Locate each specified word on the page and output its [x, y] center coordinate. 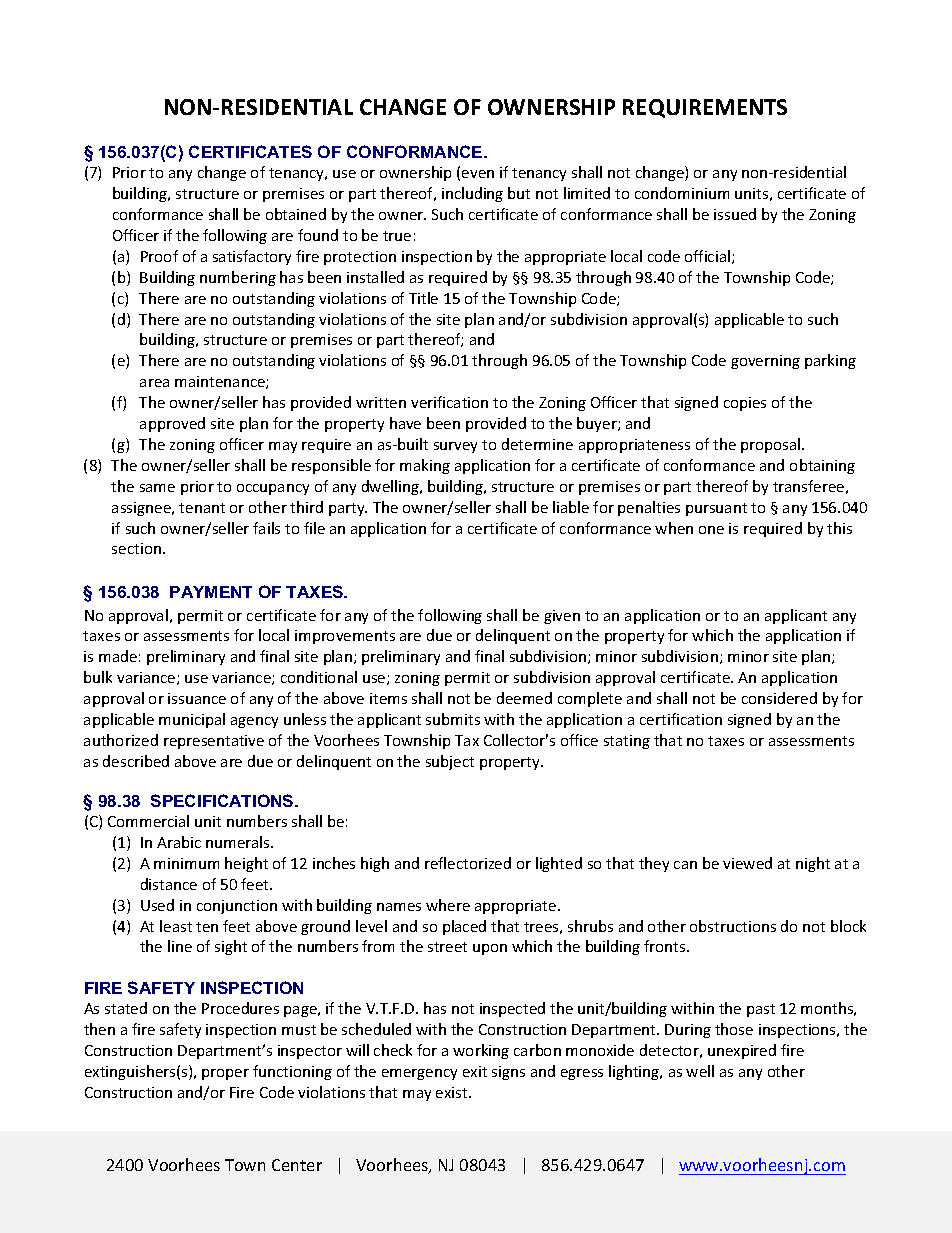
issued [735, 214]
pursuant [716, 509]
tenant [202, 508]
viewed [747, 863]
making [425, 466]
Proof [159, 256]
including [472, 194]
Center [297, 1165]
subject [450, 762]
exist [453, 1092]
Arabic [179, 842]
